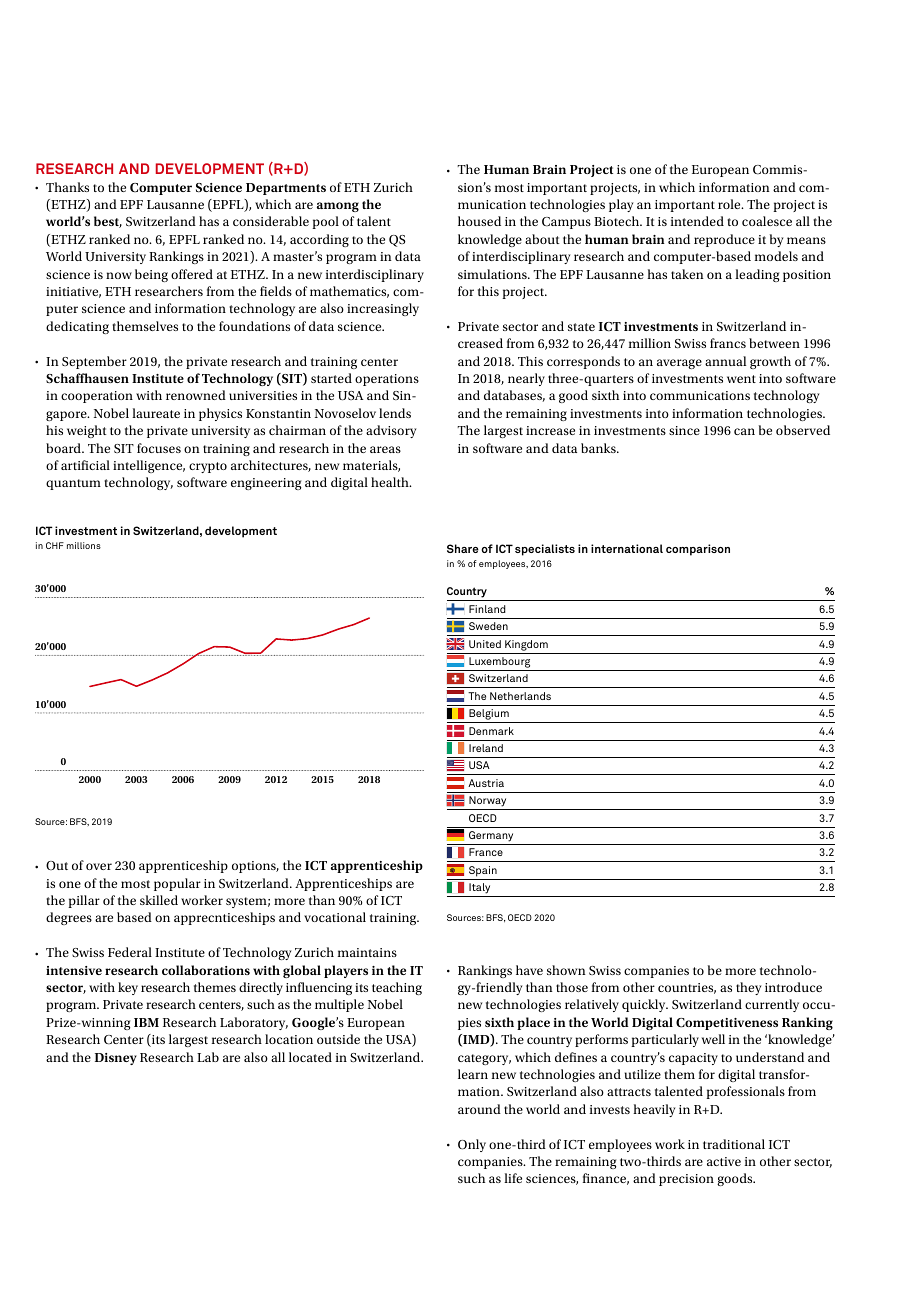 The image size is (924, 1308). What do you see at coordinates (698, 550) in the page?
I see `comparison` at bounding box center [698, 550].
